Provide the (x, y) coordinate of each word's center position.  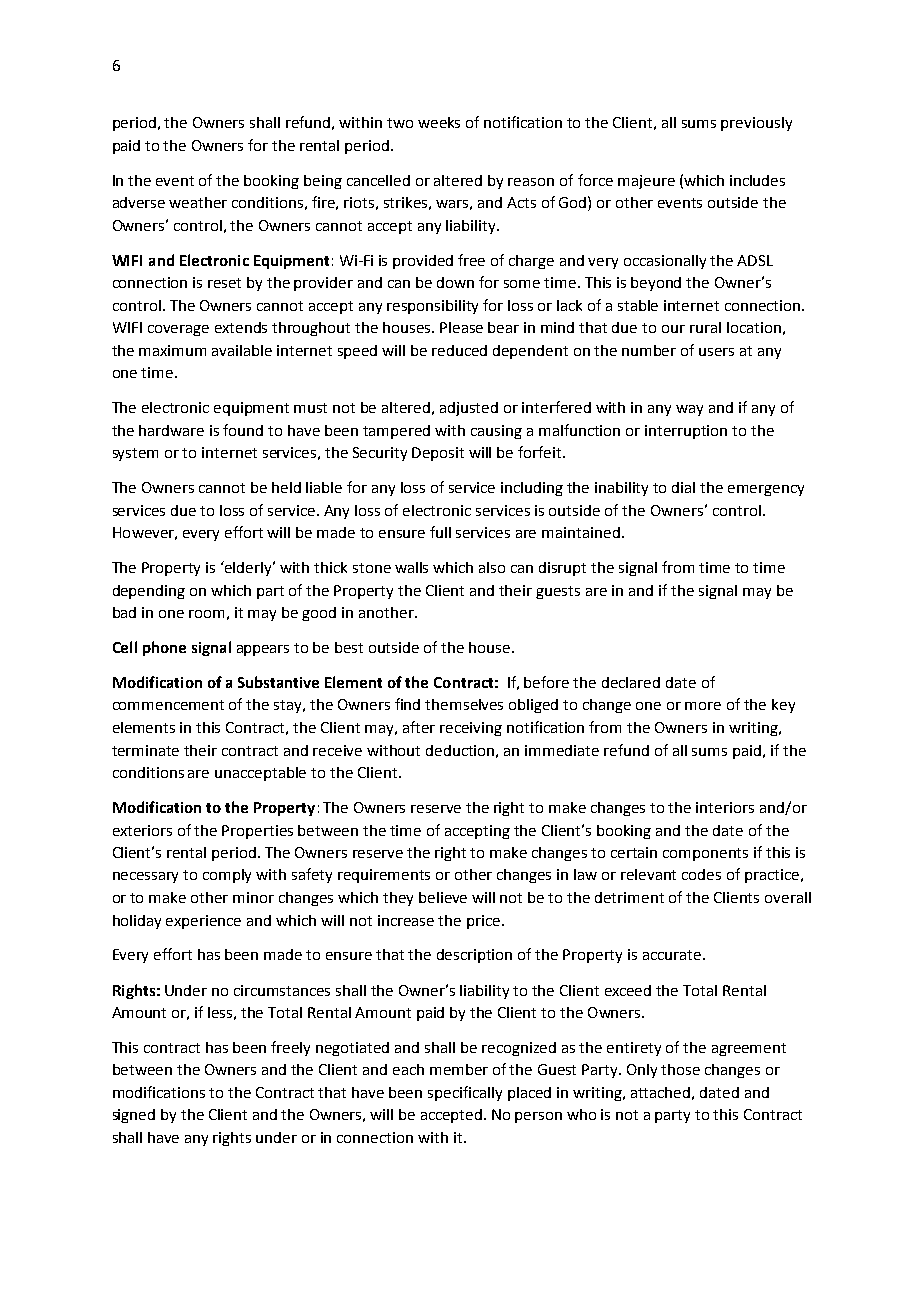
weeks (439, 122)
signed (134, 1116)
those (680, 1069)
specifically (465, 1093)
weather (198, 202)
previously (756, 124)
